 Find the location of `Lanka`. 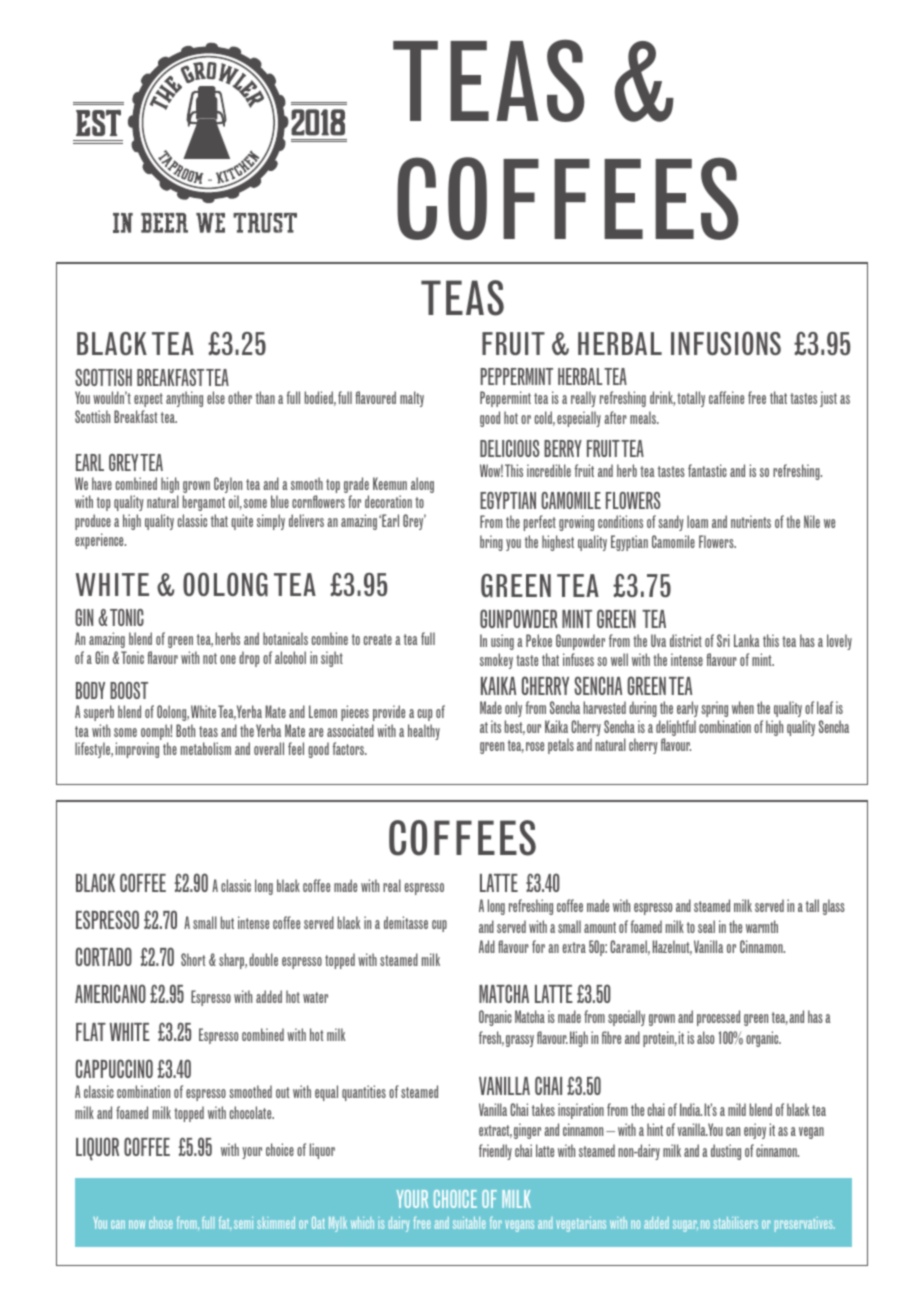

Lanka is located at coordinates (747, 640).
